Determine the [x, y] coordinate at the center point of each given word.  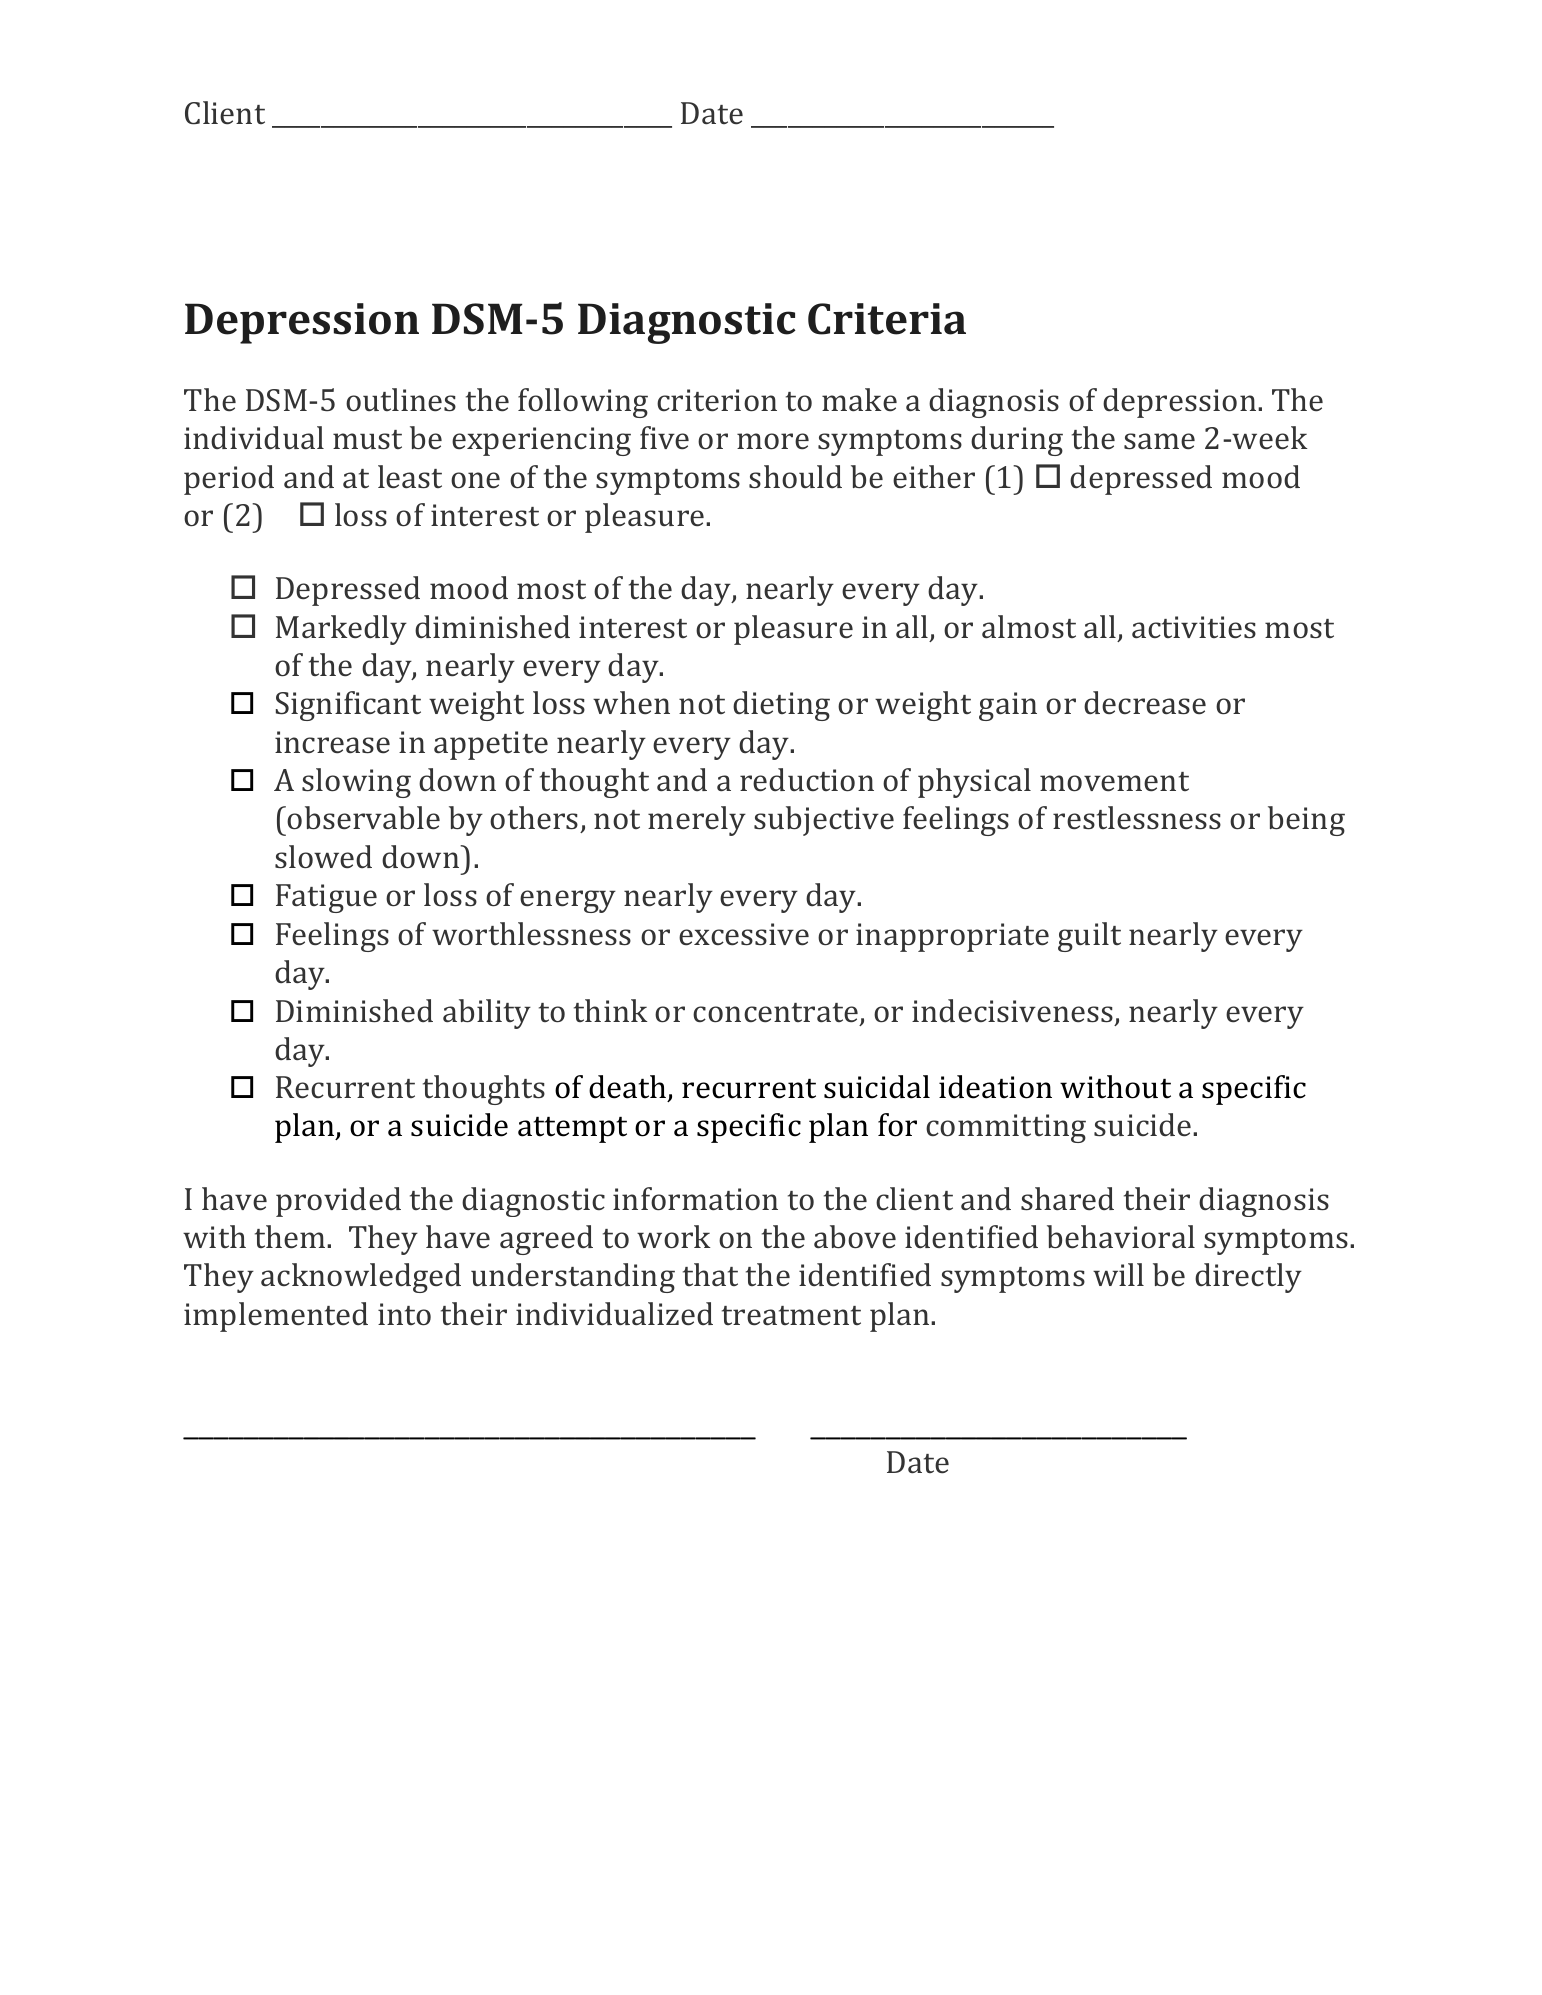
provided [338, 1202]
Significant [348, 706]
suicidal [877, 1087]
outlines [401, 400]
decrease [1145, 703]
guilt [1089, 937]
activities [1194, 627]
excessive [744, 934]
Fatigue [326, 898]
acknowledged [361, 1278]
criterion [717, 400]
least [410, 477]
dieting [781, 706]
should [795, 477]
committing [1006, 1128]
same [1159, 441]
